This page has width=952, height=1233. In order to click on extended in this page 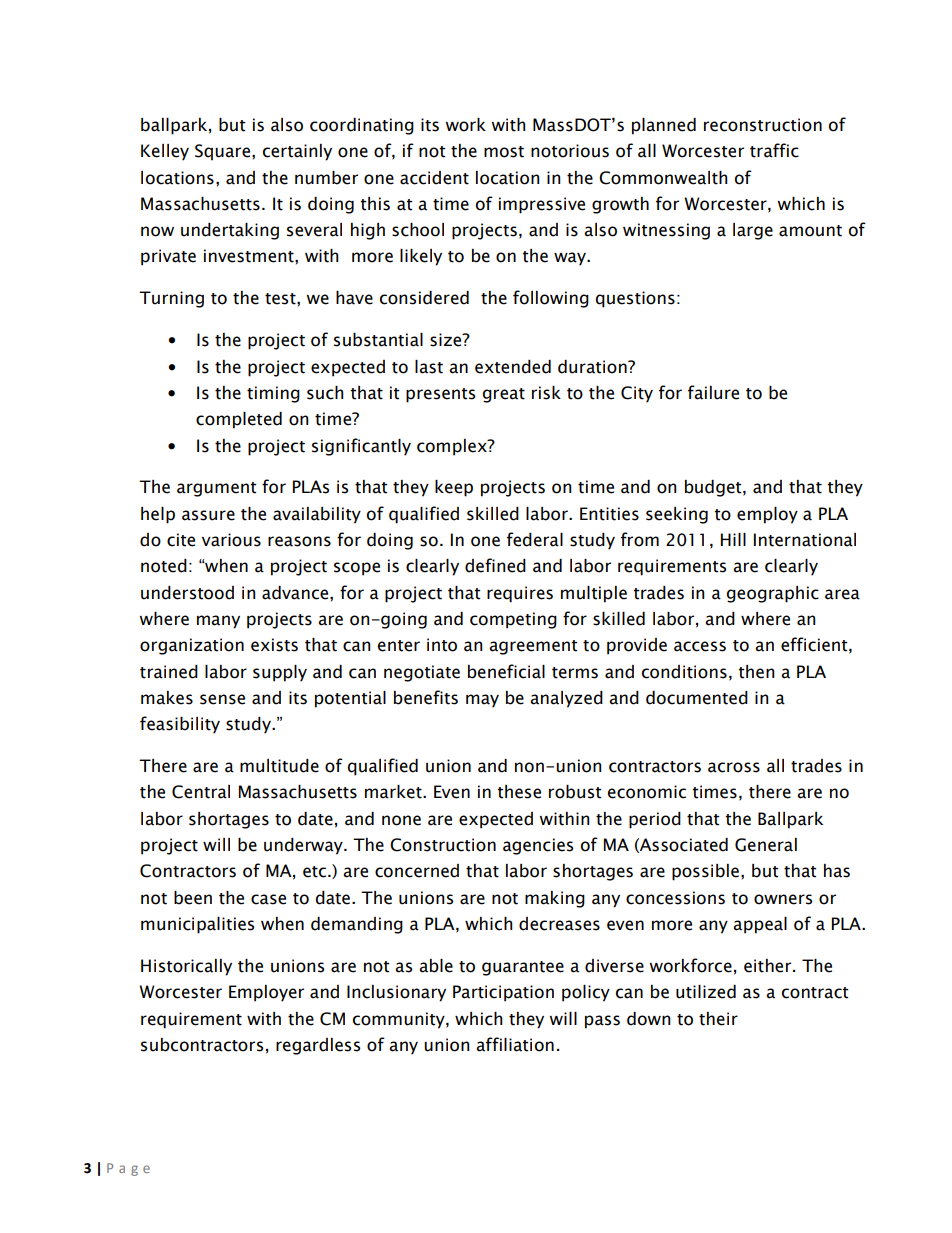, I will do `click(513, 367)`.
